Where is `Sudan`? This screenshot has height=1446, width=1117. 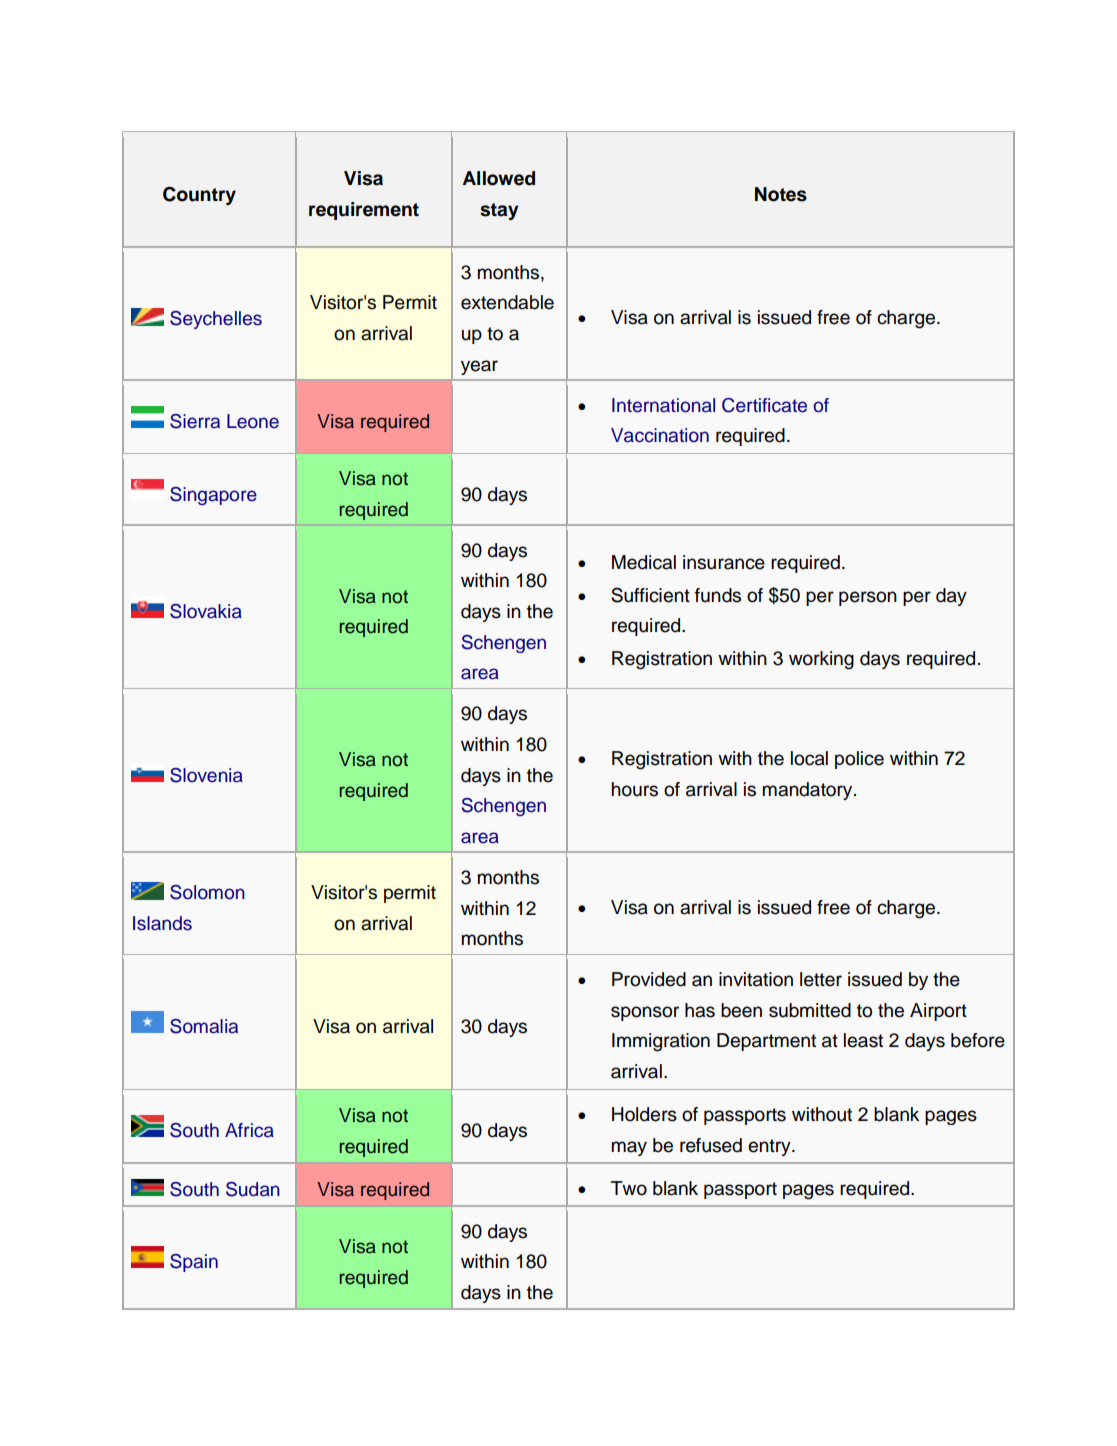
Sudan is located at coordinates (253, 1189).
